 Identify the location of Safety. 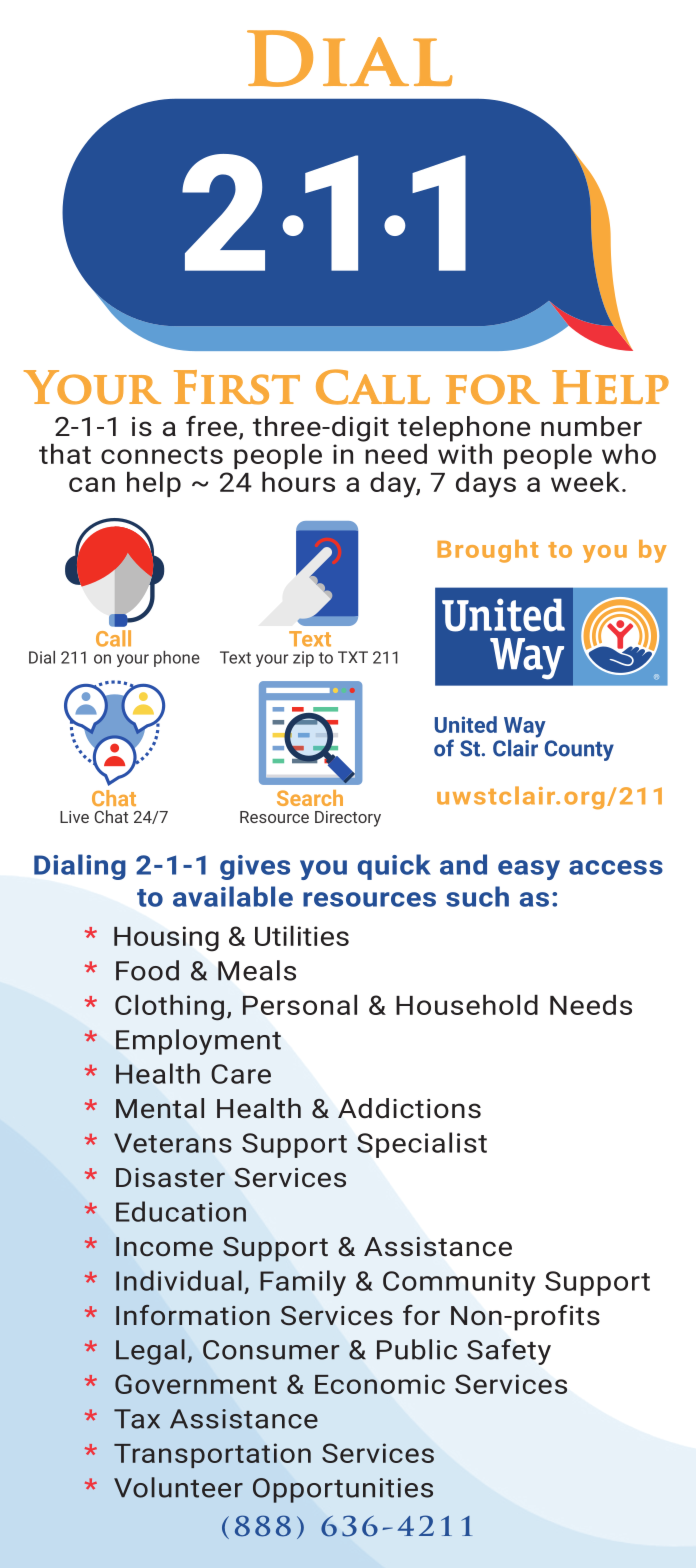
(509, 1352).
